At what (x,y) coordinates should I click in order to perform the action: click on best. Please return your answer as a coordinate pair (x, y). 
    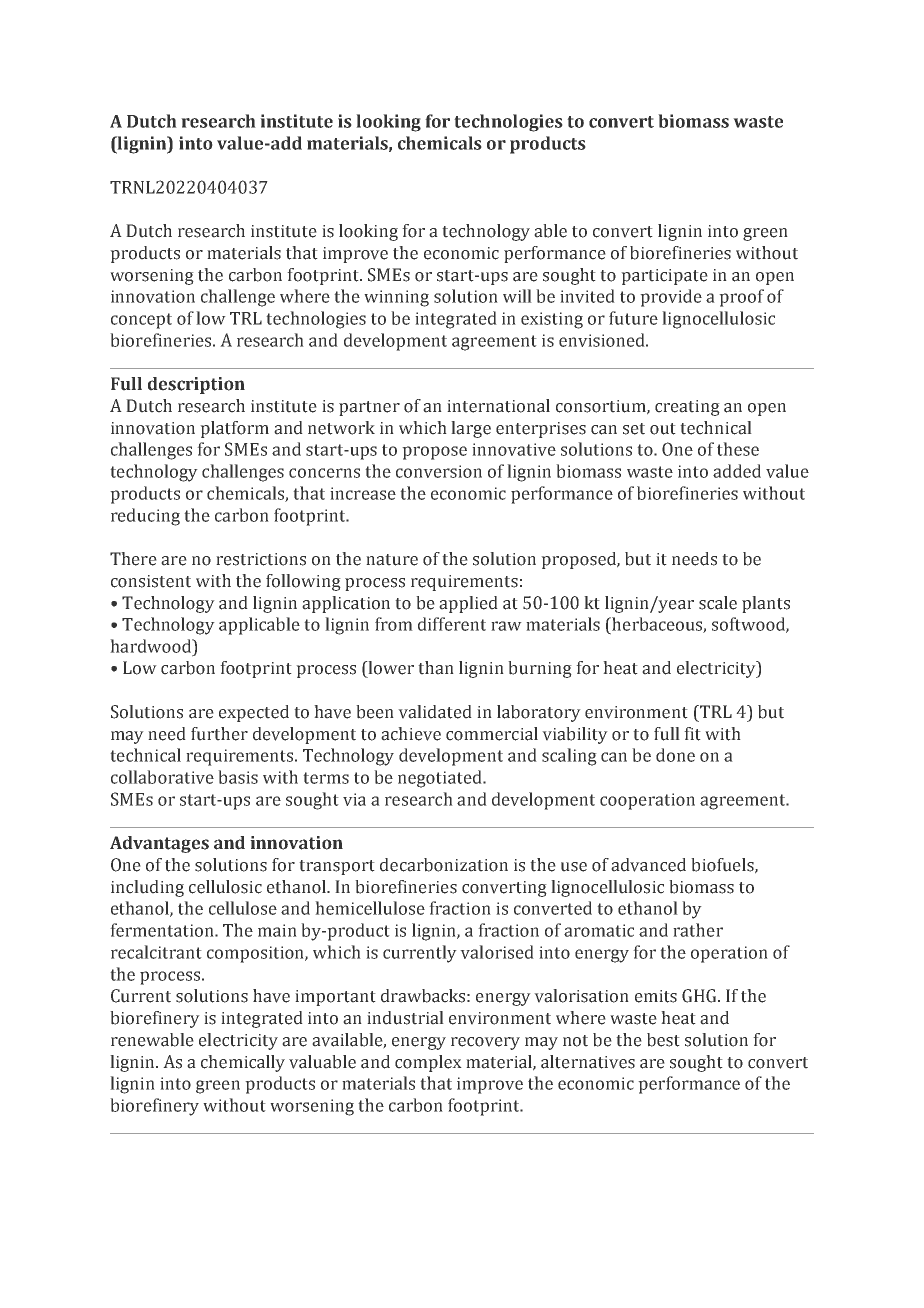
    Looking at the image, I should click on (663, 1040).
